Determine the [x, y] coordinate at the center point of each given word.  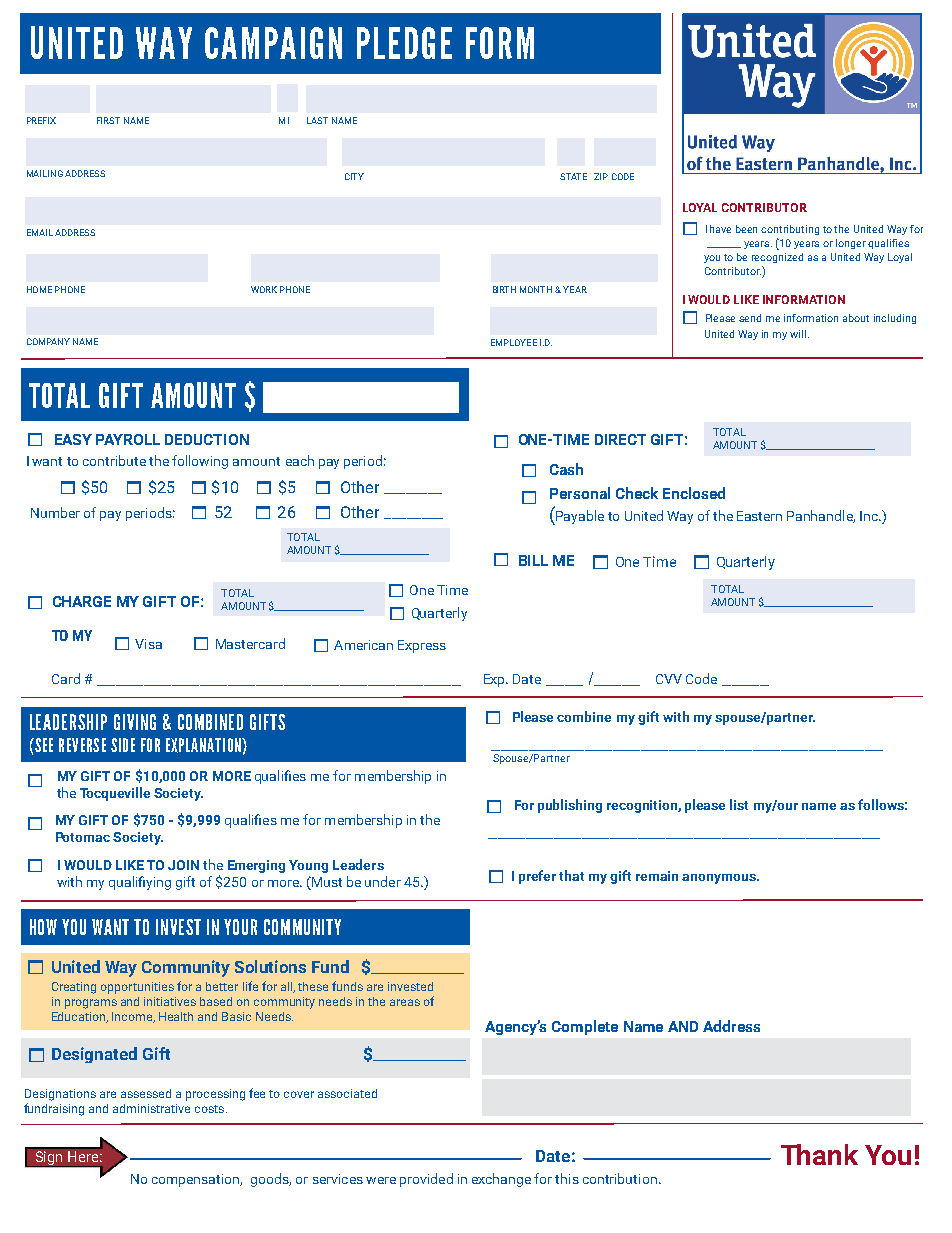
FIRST [108, 120]
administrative [151, 1108]
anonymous [720, 879]
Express [422, 646]
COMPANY [48, 341]
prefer [537, 877]
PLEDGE [404, 43]
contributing [790, 230]
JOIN [183, 865]
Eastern [759, 516]
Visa [148, 644]
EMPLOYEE [514, 342]
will [798, 334]
